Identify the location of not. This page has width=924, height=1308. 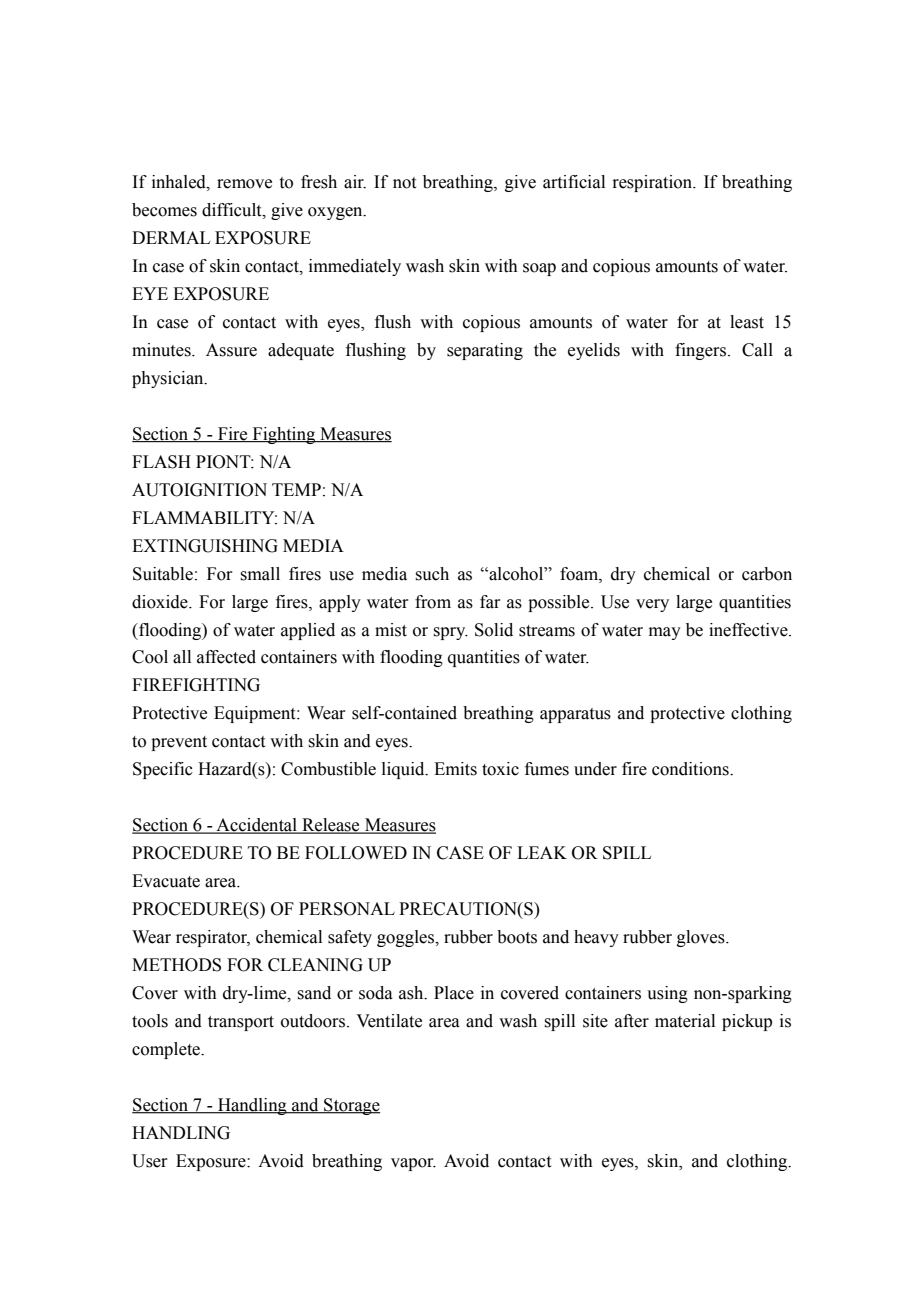
(404, 183).
